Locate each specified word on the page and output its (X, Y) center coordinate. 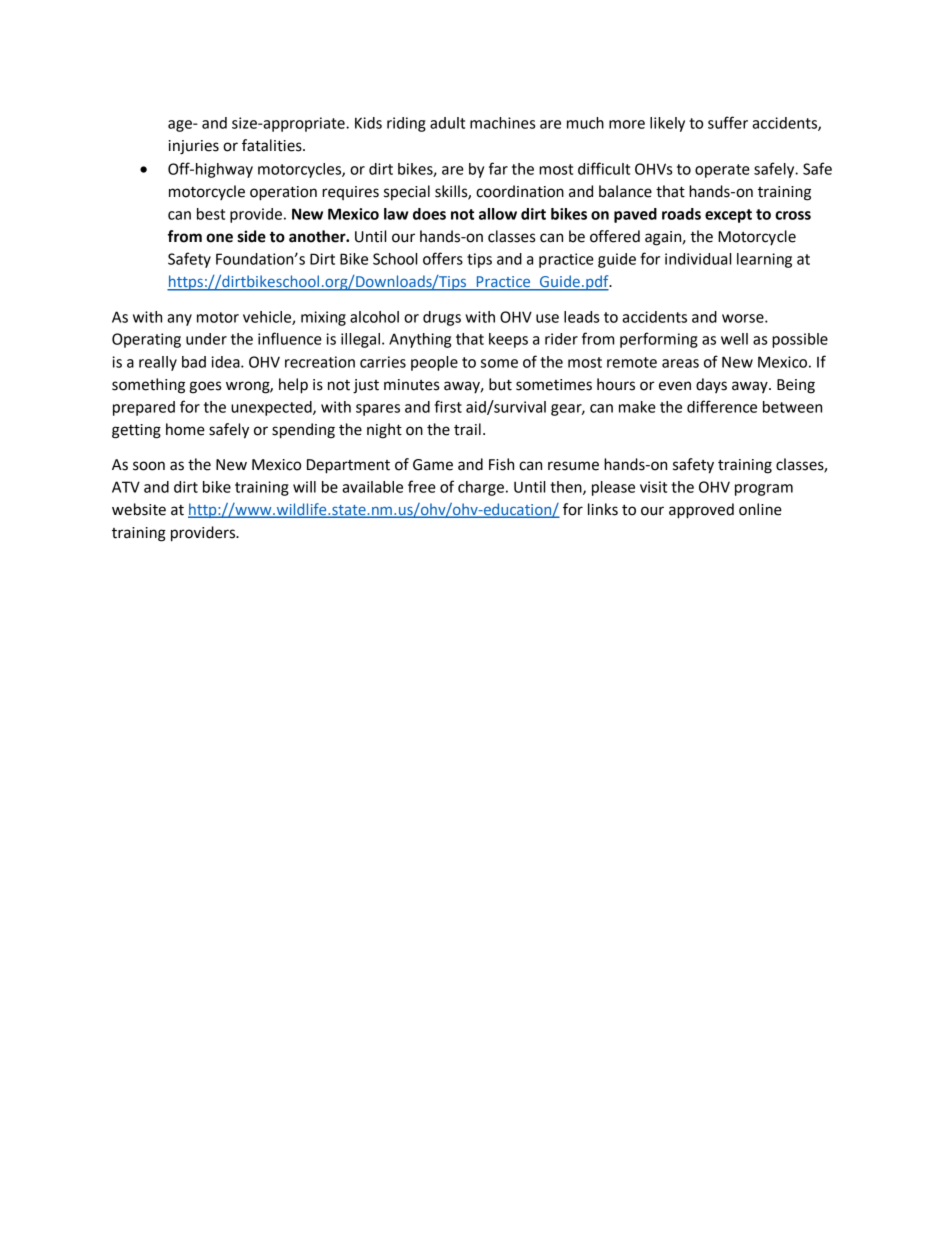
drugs (442, 318)
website (139, 509)
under (206, 339)
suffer (728, 122)
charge (481, 488)
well (734, 339)
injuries (194, 147)
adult (447, 123)
